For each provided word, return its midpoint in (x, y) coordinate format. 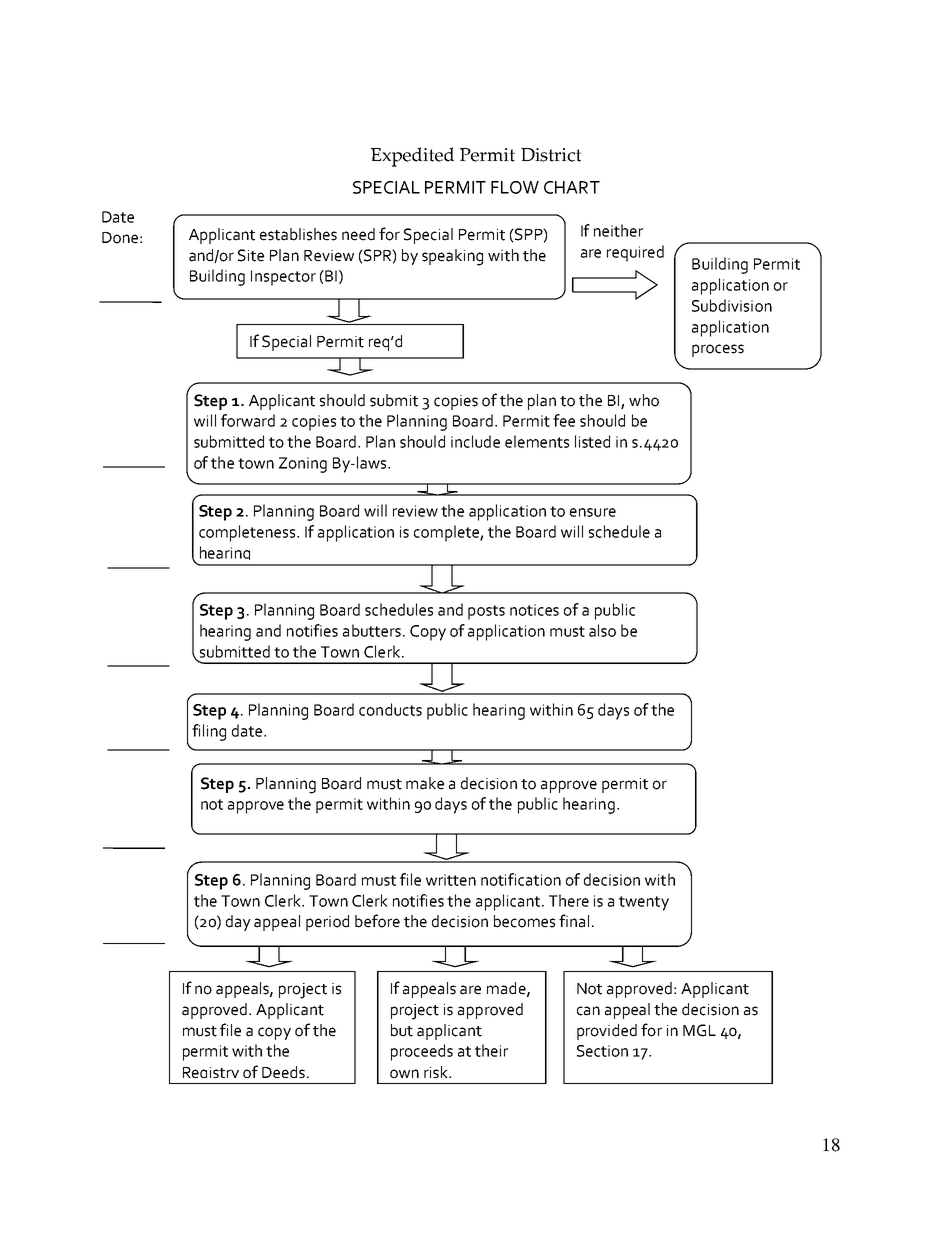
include (475, 441)
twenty (644, 903)
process (718, 350)
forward (248, 420)
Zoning (303, 465)
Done (120, 238)
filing (209, 732)
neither (618, 230)
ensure (593, 512)
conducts (390, 709)
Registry (211, 1075)
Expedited (413, 157)
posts (486, 612)
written (451, 880)
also (602, 630)
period (327, 923)
